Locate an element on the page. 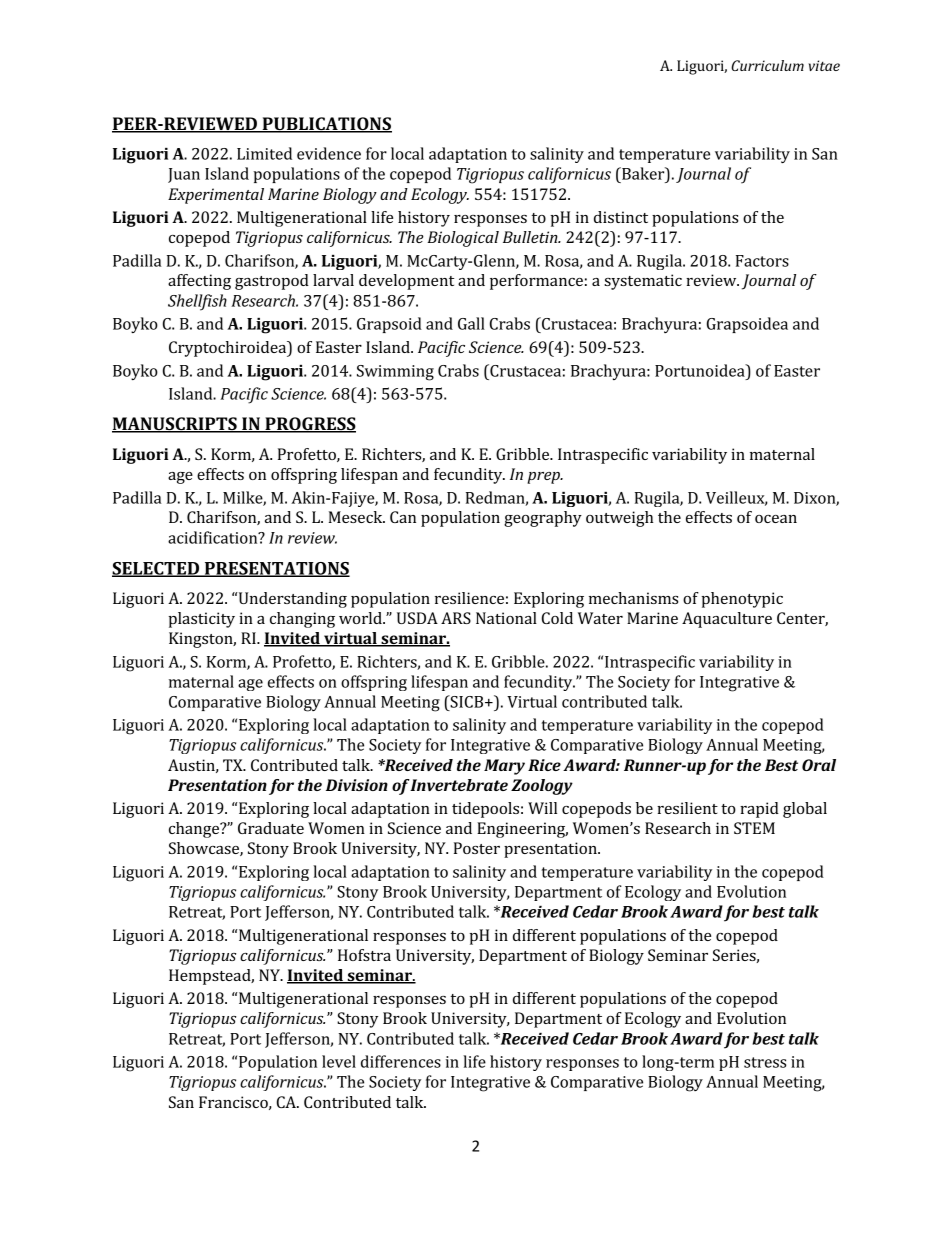  Gall is located at coordinates (471, 323).
